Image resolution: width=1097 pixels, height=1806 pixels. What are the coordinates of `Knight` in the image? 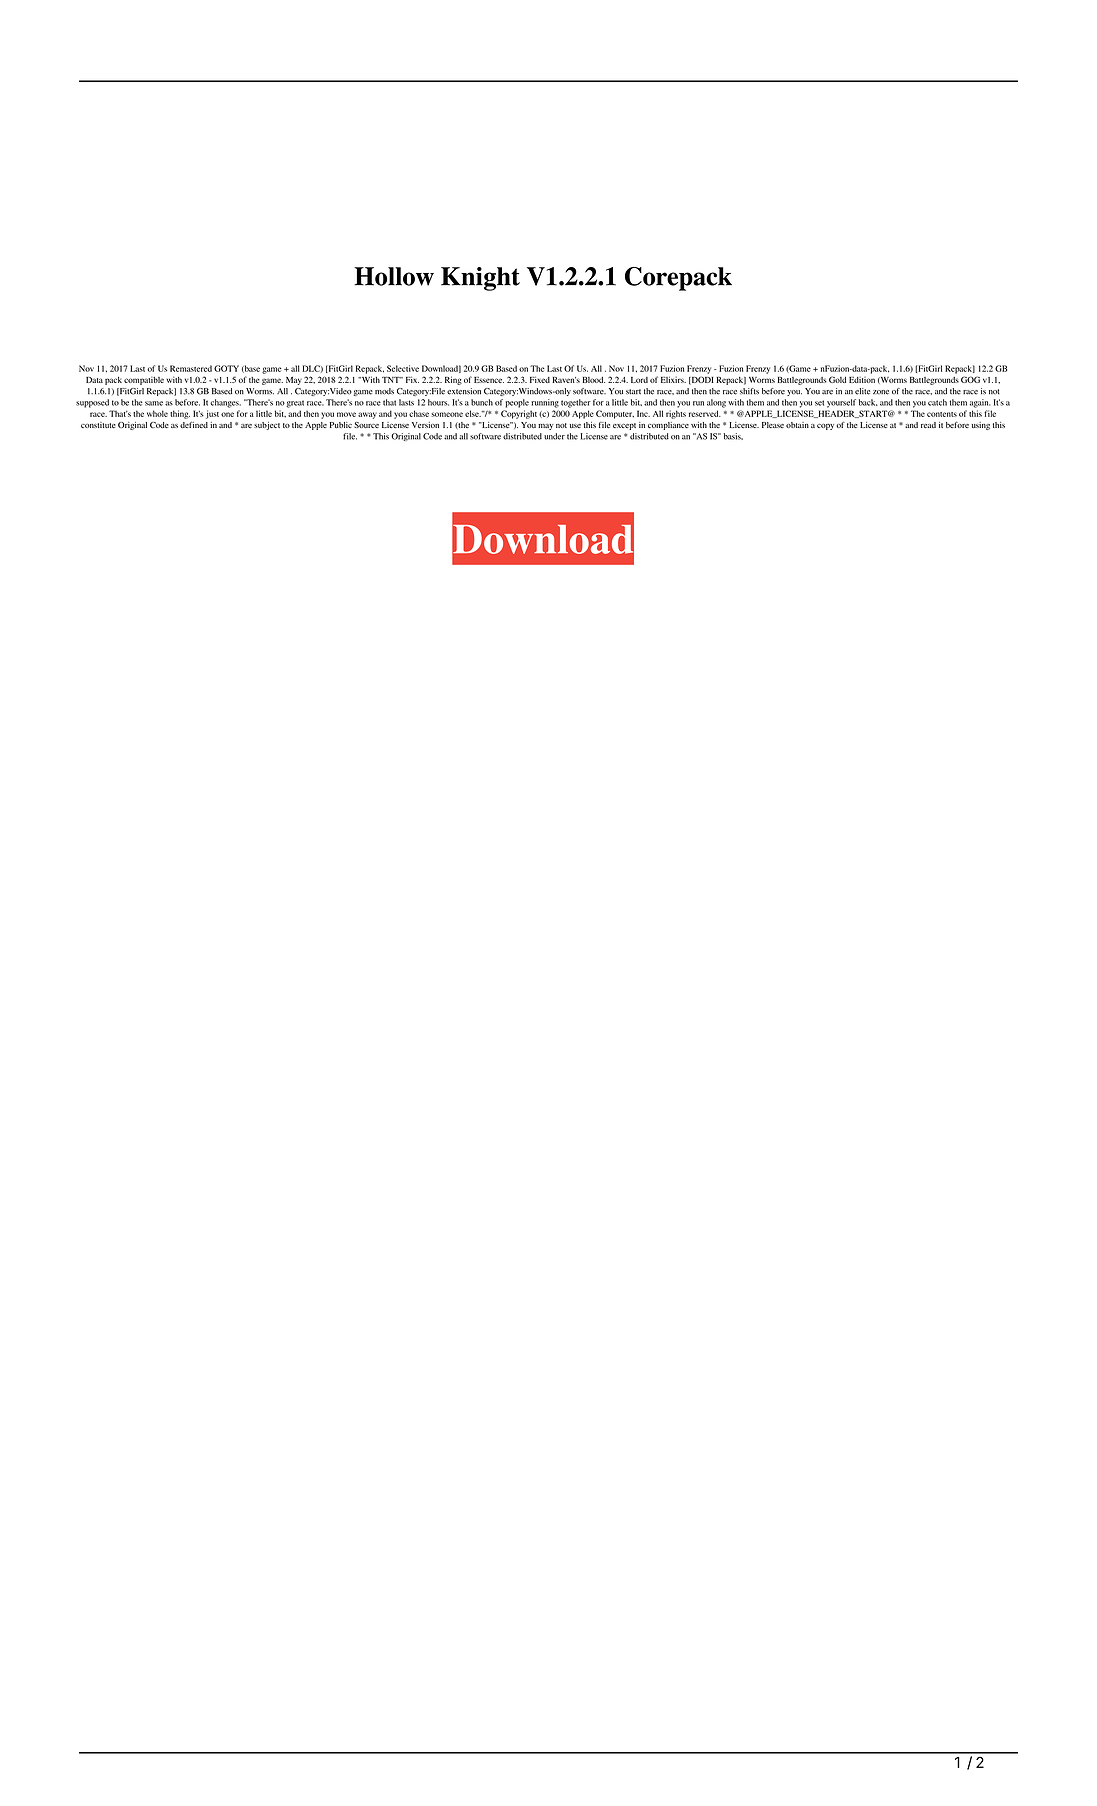 It's located at (480, 279).
